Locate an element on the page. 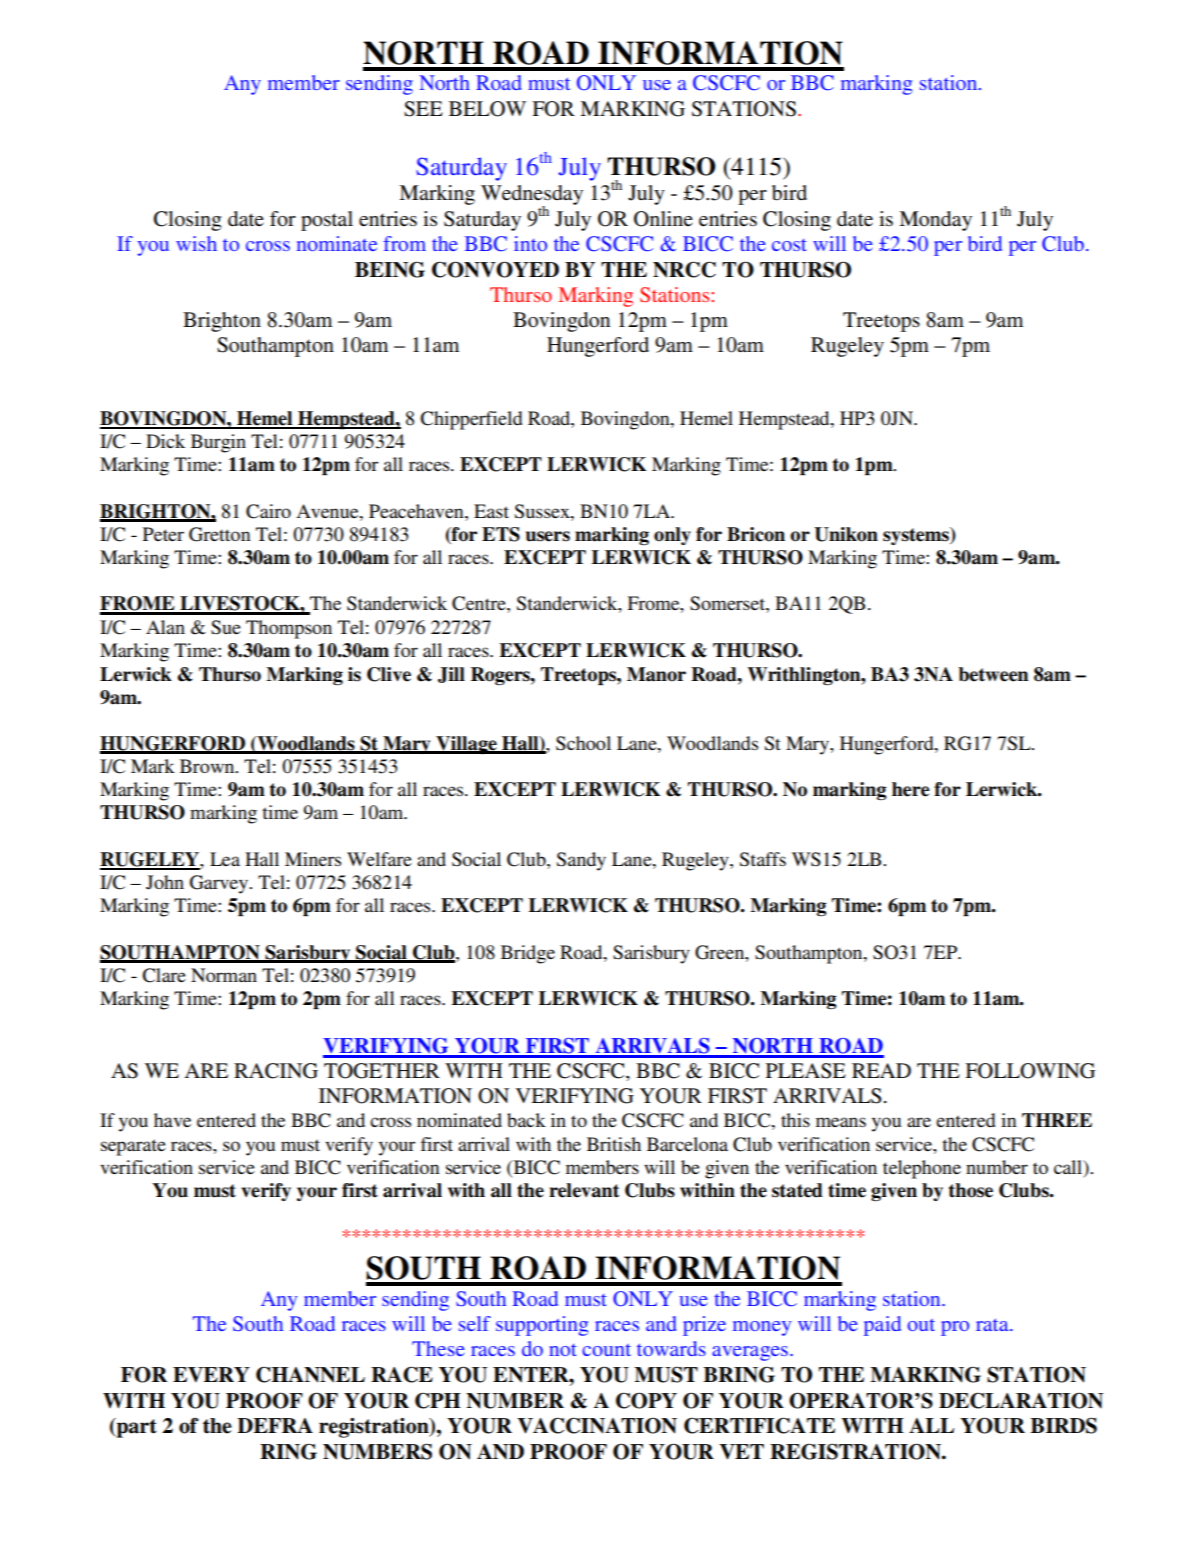 The width and height of the page is (1194, 1546). Sue is located at coordinates (226, 627).
